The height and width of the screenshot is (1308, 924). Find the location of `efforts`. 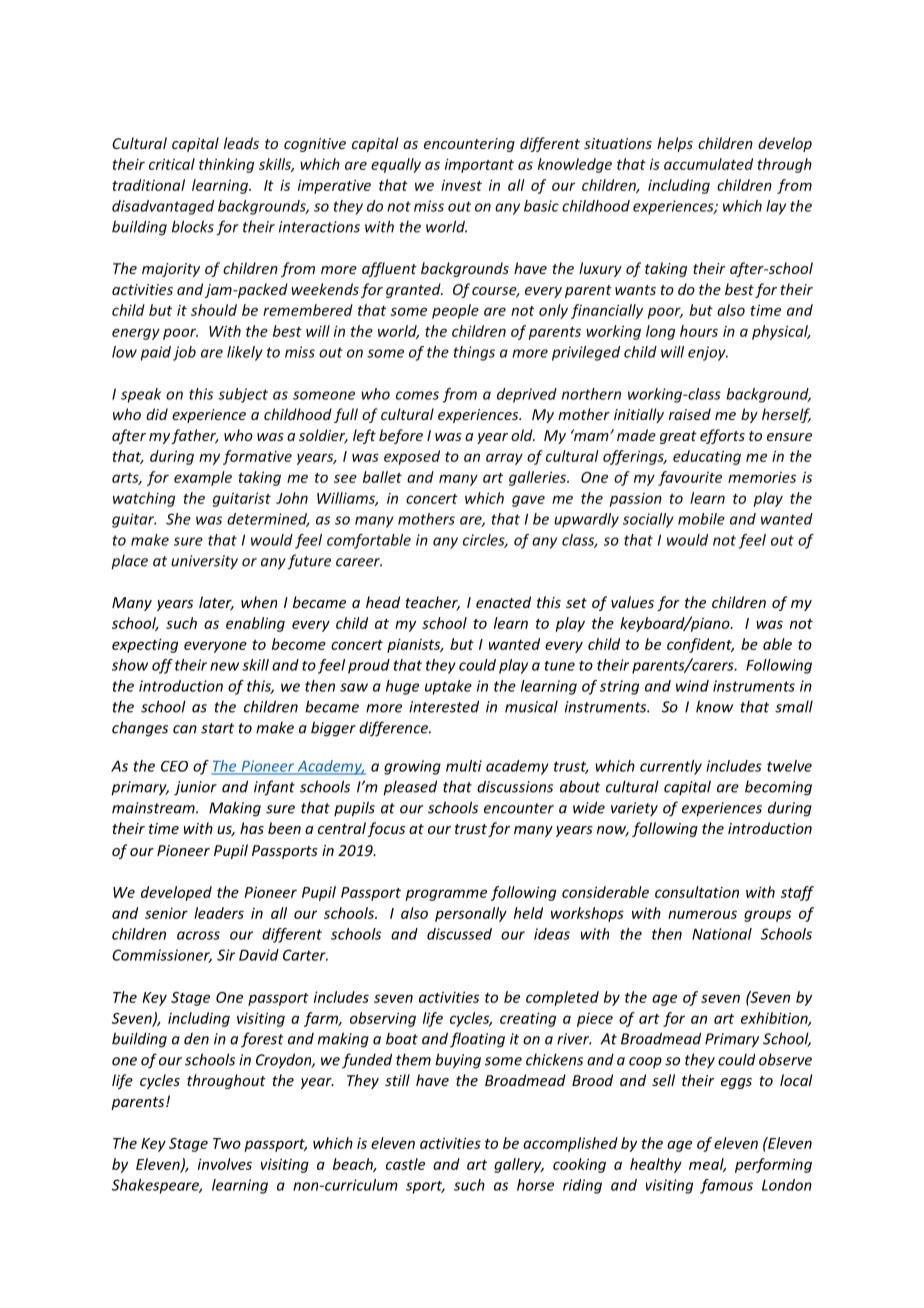

efforts is located at coordinates (722, 436).
